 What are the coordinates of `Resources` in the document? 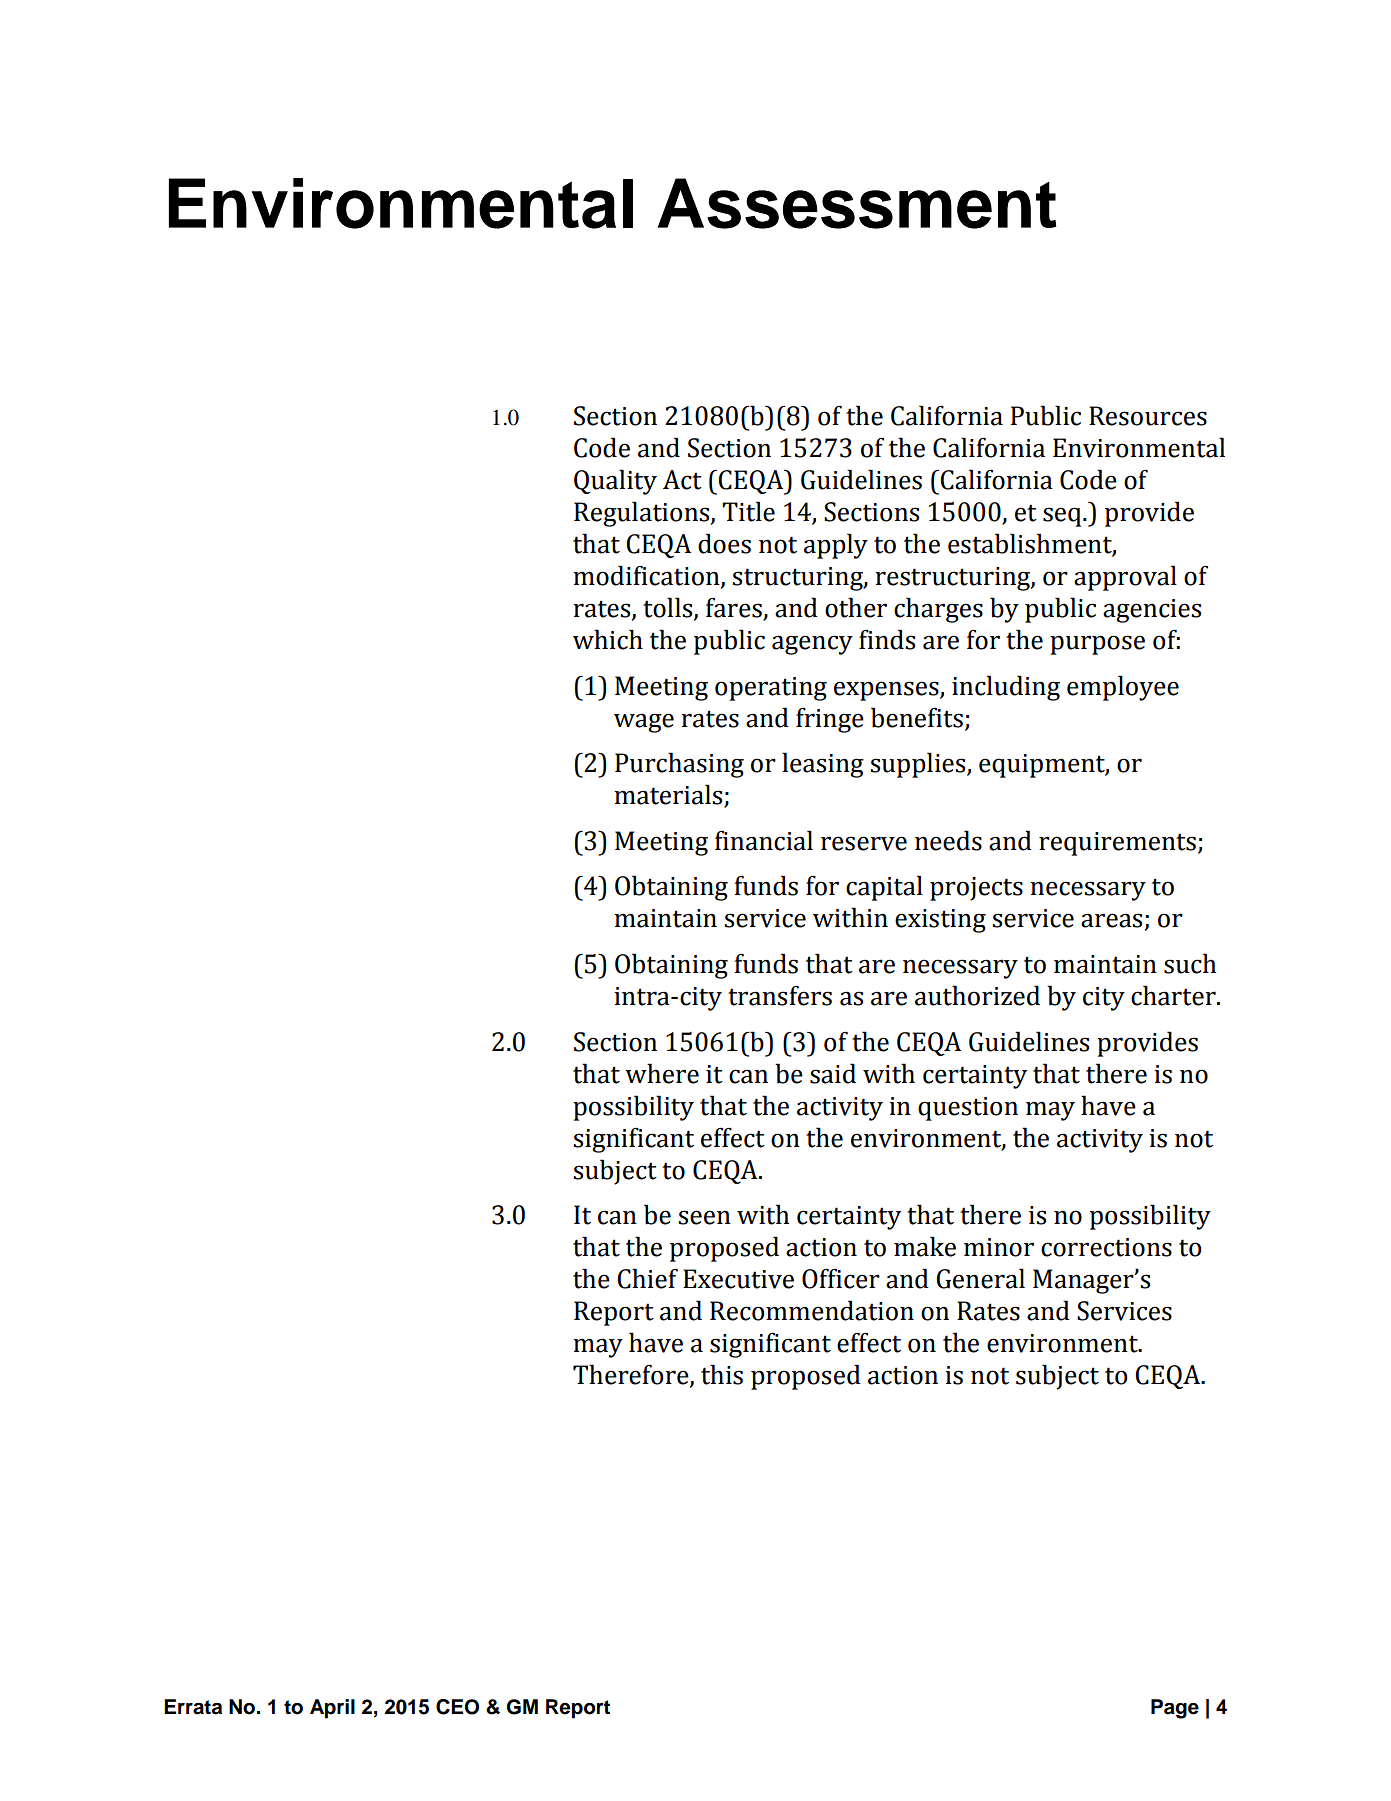 It's located at (1148, 416).
